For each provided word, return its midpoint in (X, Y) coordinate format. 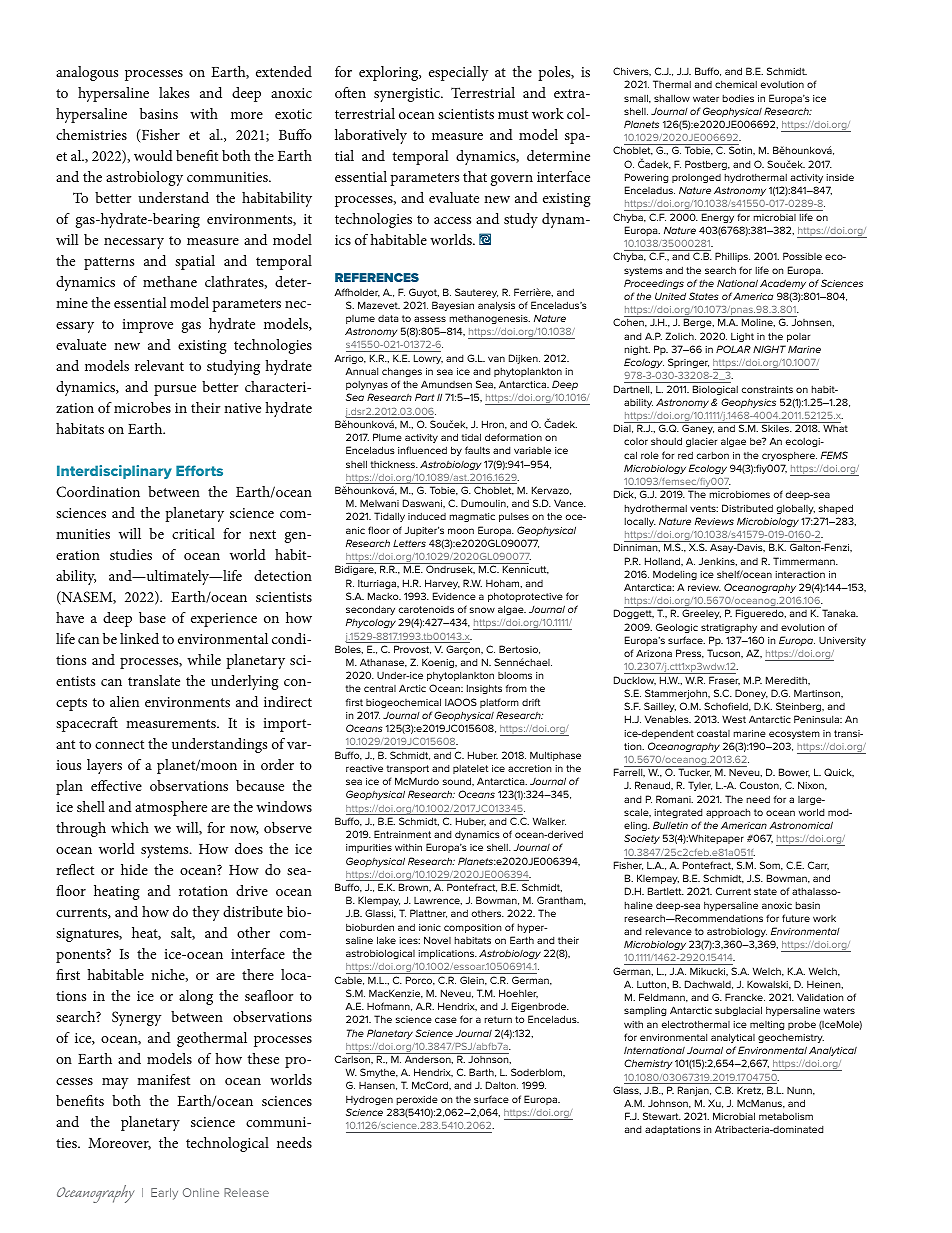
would (153, 155)
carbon (713, 455)
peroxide (417, 1100)
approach (728, 813)
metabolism (786, 1116)
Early (164, 1194)
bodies (738, 98)
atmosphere (171, 808)
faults (477, 450)
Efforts (199, 470)
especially (458, 73)
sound (458, 781)
